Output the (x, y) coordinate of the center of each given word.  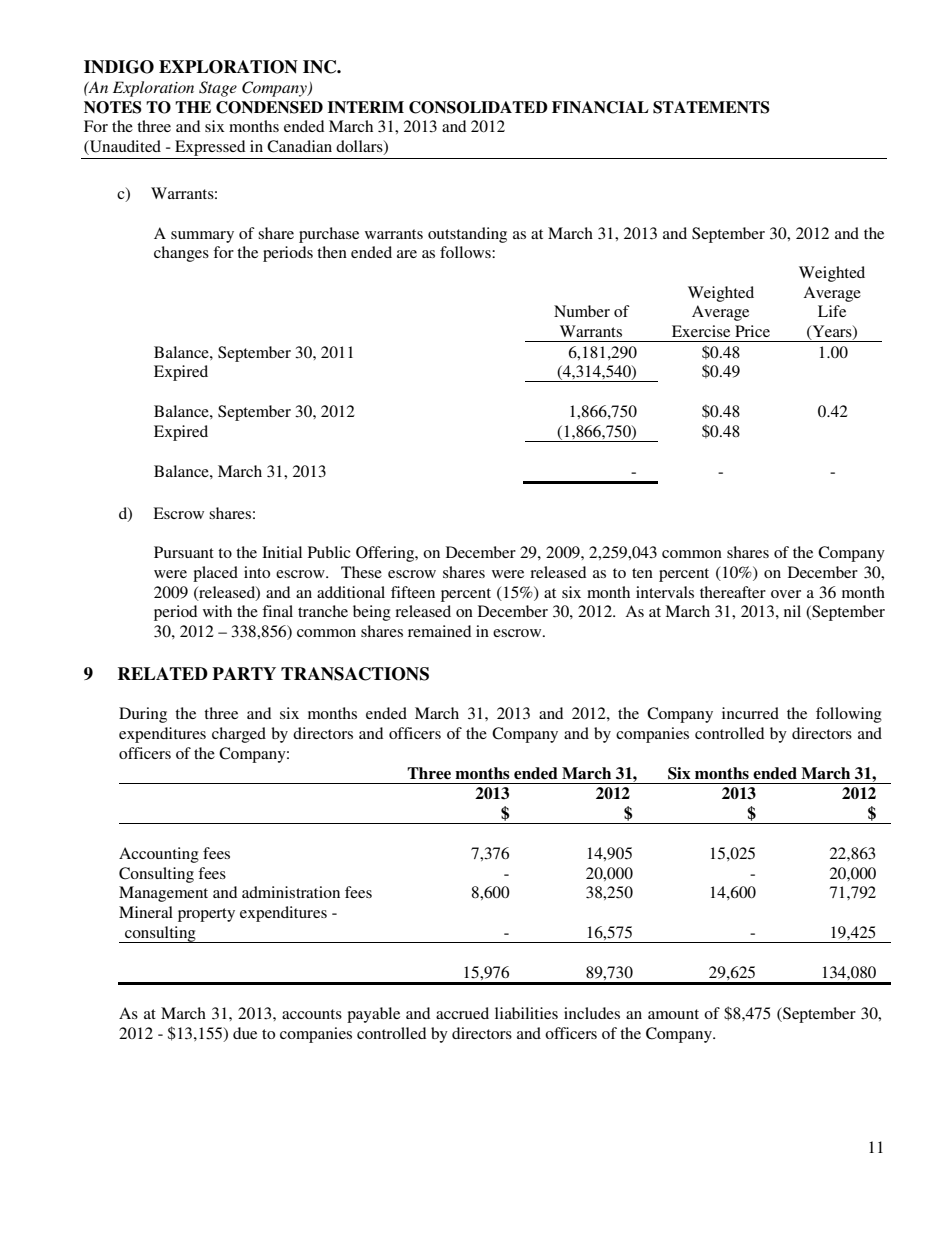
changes (181, 254)
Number (582, 311)
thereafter (733, 592)
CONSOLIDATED (478, 107)
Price (752, 331)
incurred (750, 713)
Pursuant (184, 552)
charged (239, 735)
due (245, 1033)
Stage (218, 89)
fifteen (413, 592)
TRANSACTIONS (355, 674)
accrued (462, 1013)
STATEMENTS (711, 107)
